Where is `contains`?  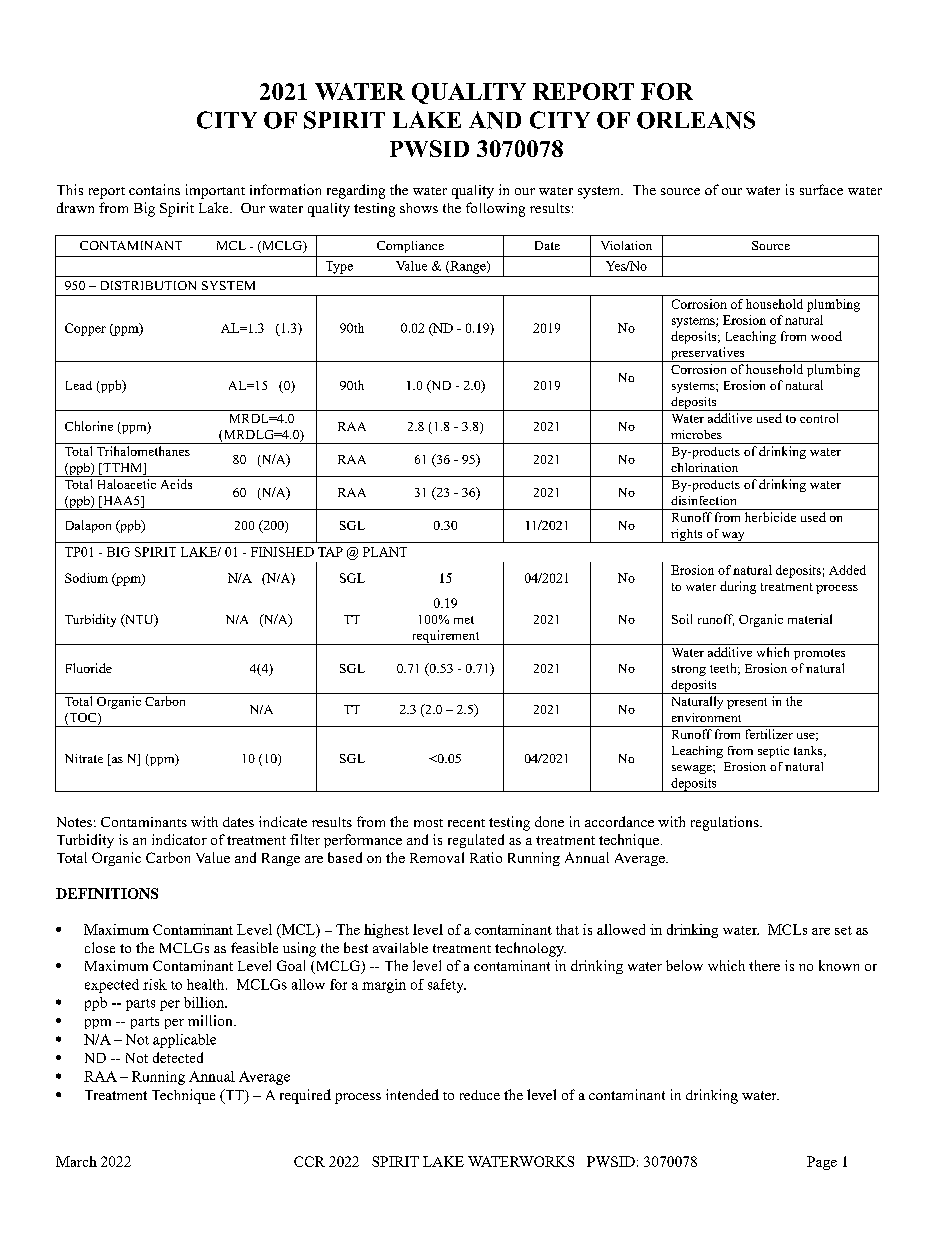
contains is located at coordinates (154, 189).
